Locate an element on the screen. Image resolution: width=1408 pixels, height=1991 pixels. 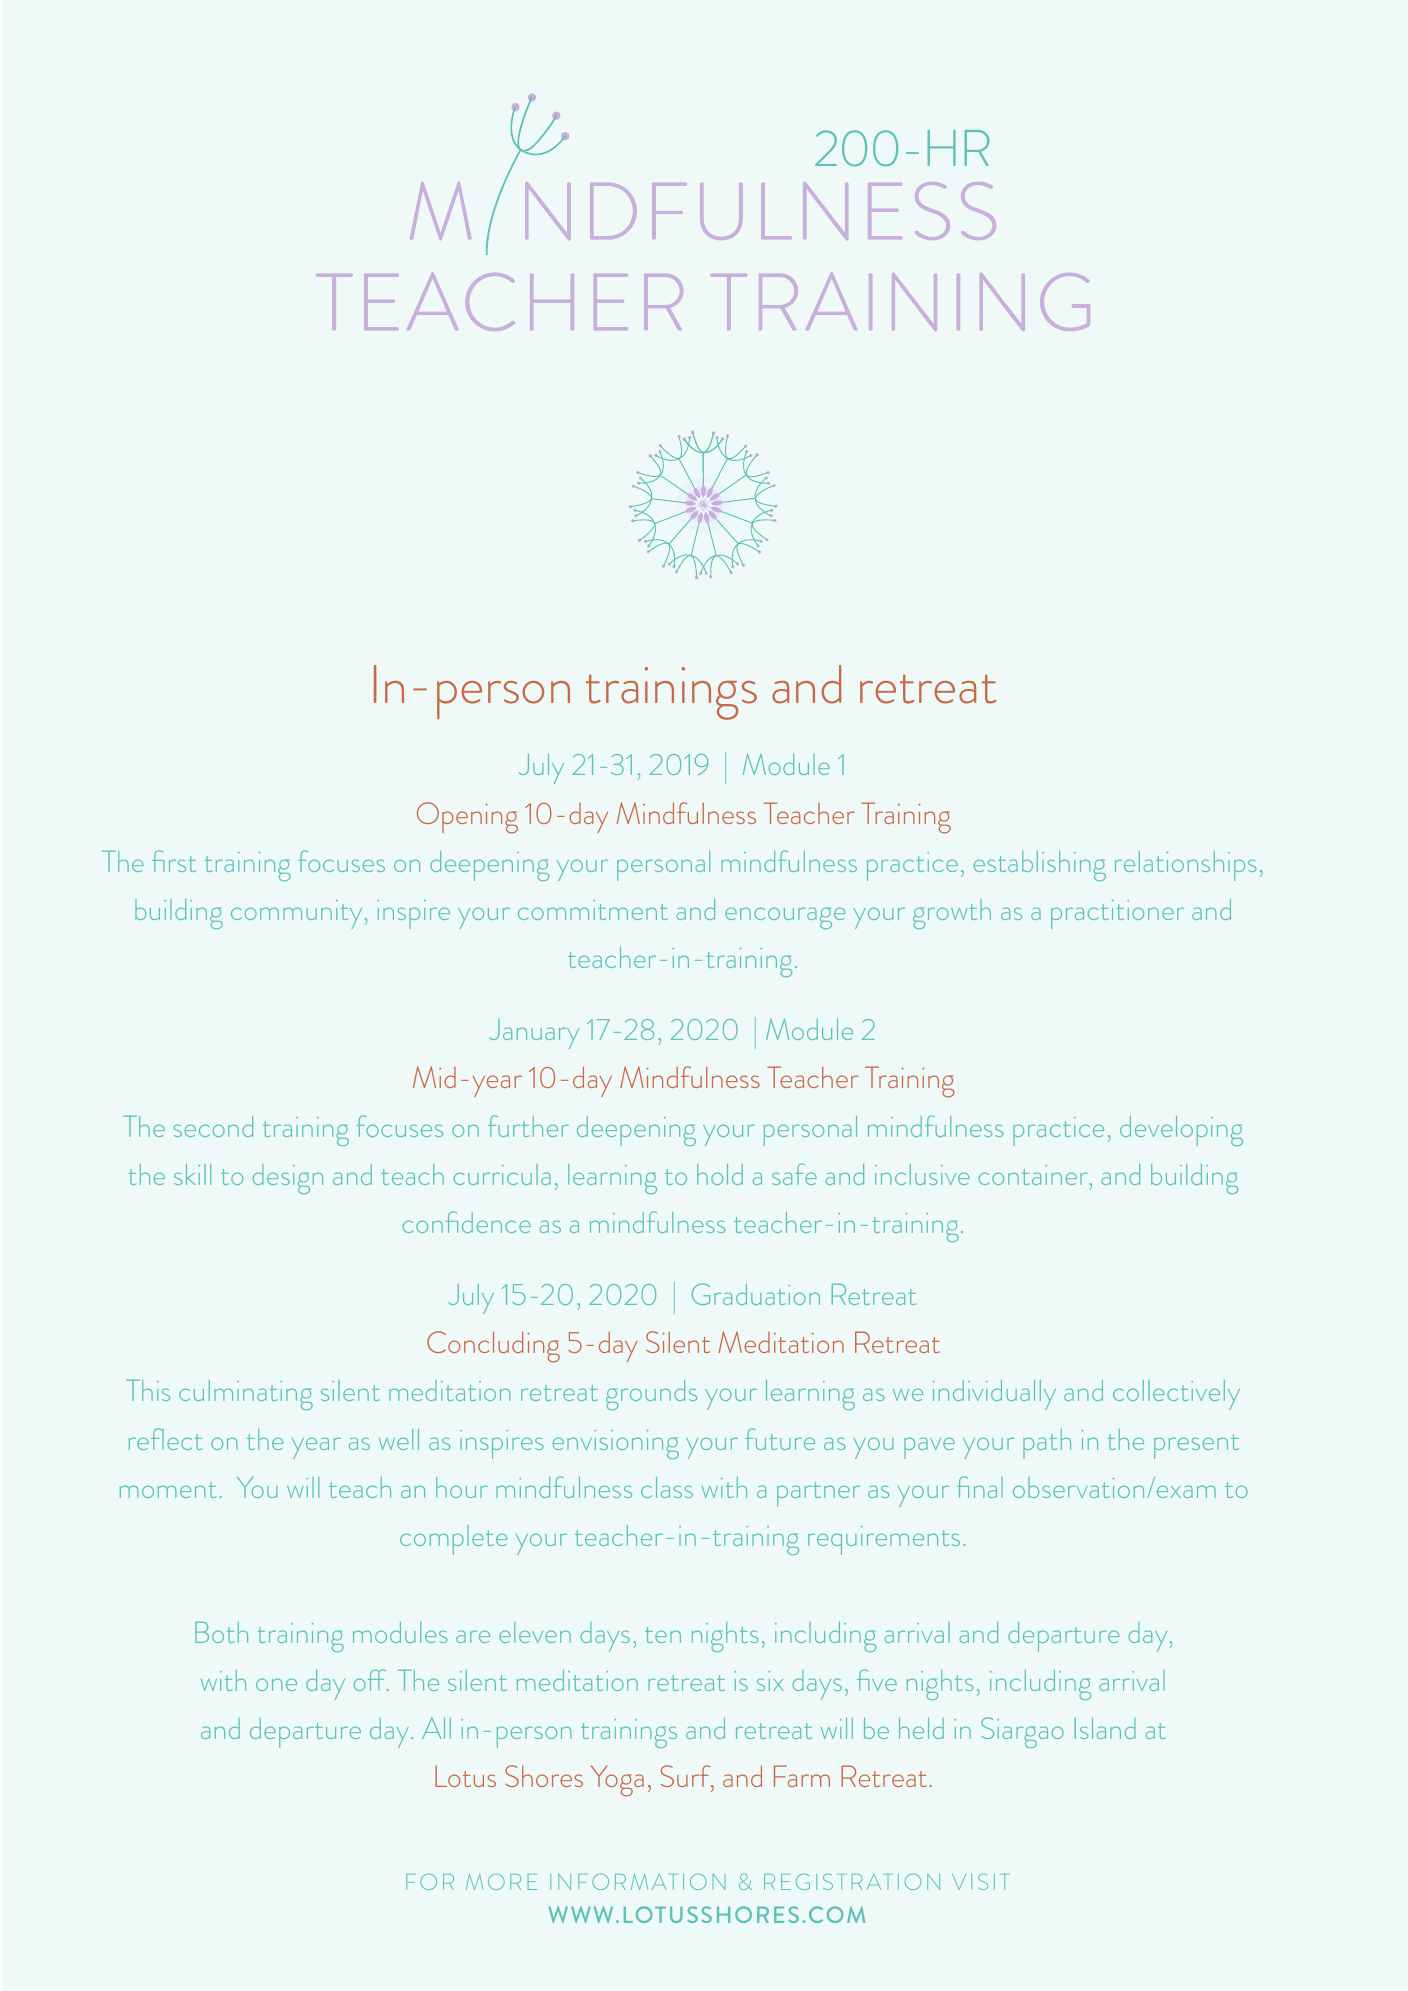
INFORMATION is located at coordinates (638, 1881).
